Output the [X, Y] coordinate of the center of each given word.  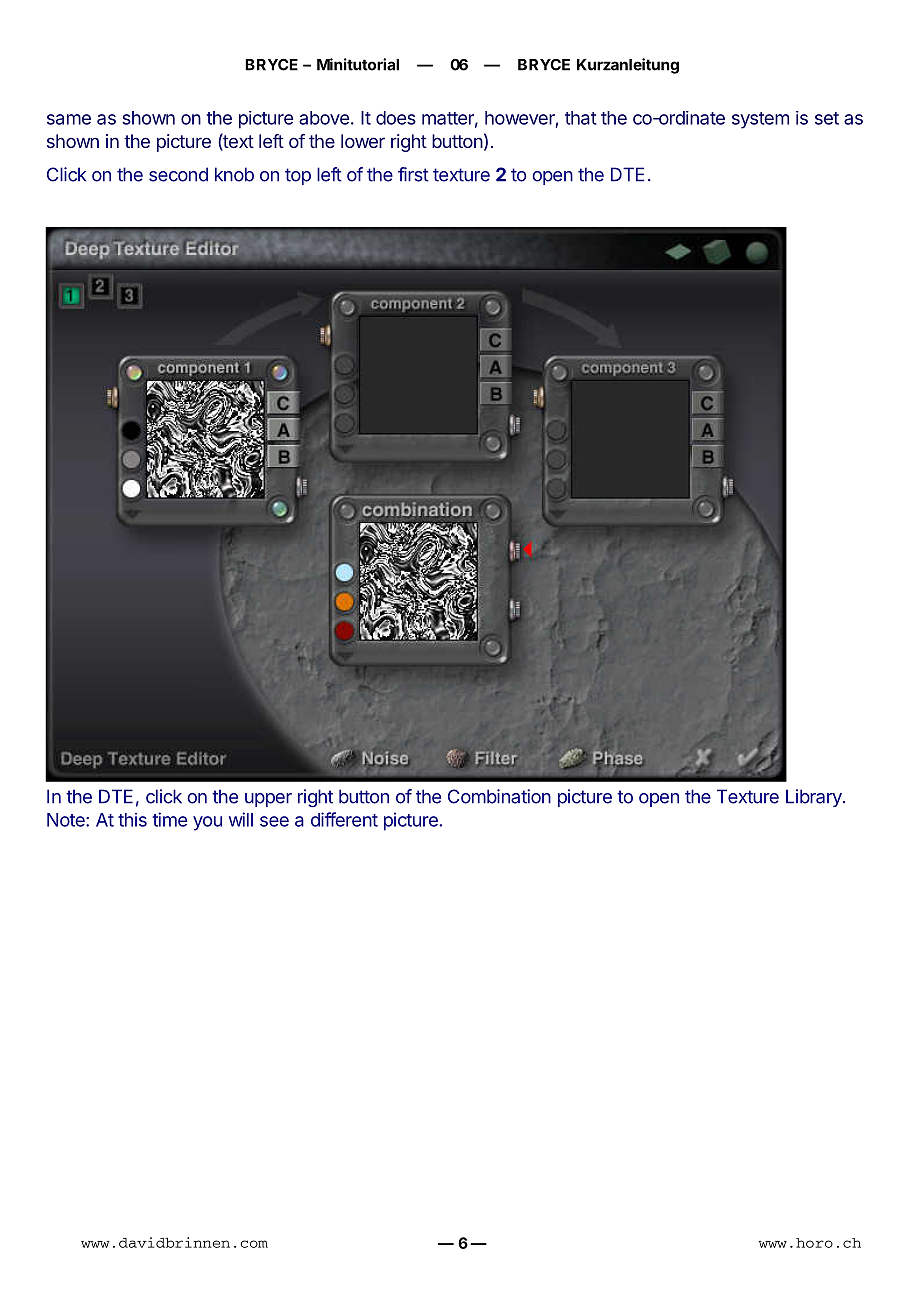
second [178, 174]
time [170, 819]
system [760, 120]
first [413, 174]
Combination [499, 796]
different [344, 819]
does [396, 118]
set [827, 118]
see [274, 821]
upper [268, 800]
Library [815, 798]
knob [234, 174]
